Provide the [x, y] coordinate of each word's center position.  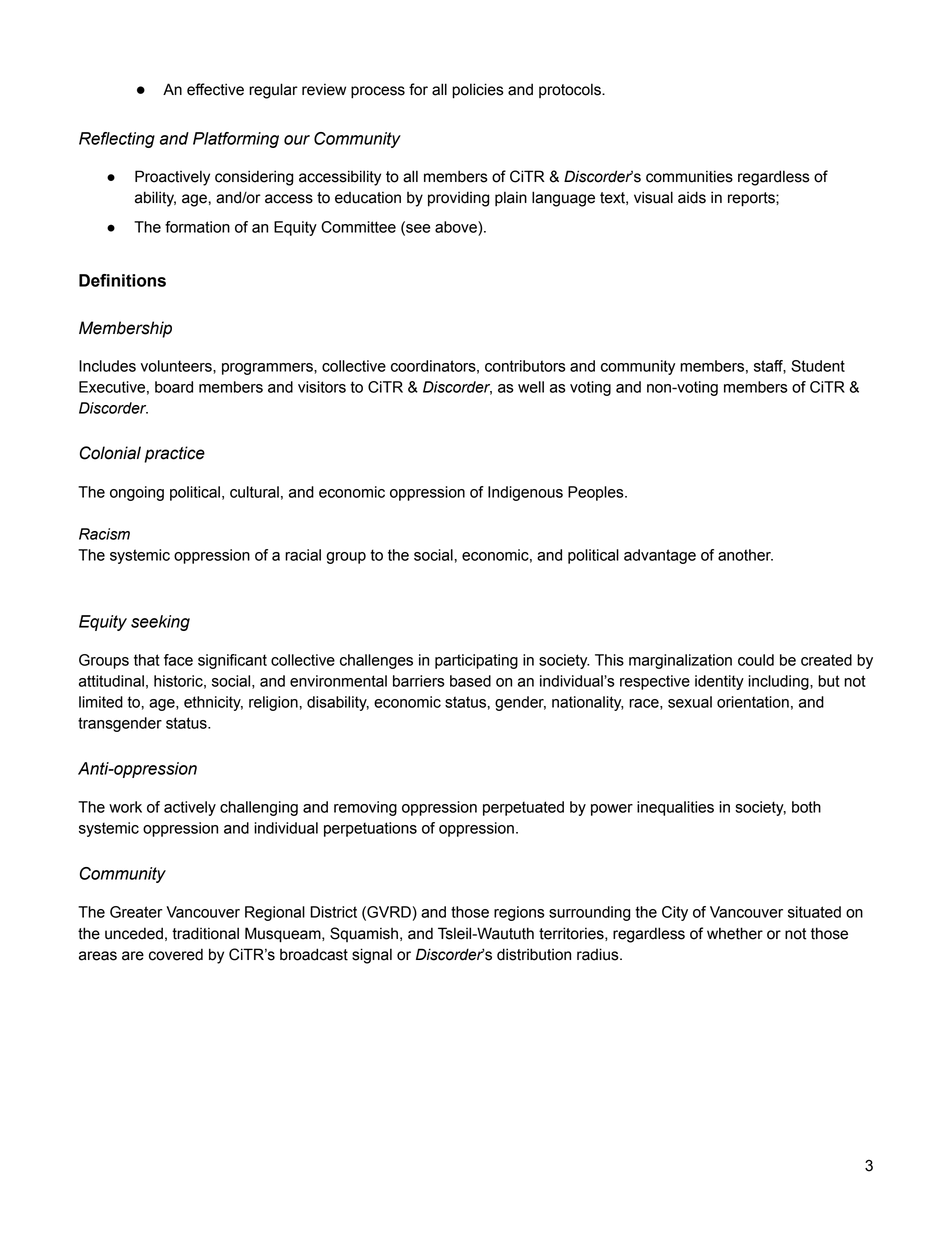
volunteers [177, 366]
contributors [525, 366]
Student [818, 366]
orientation [753, 702]
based [470, 681]
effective [215, 89]
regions [519, 913]
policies [478, 91]
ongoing [137, 493]
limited [101, 702]
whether [735, 933]
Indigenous [525, 493]
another [745, 555]
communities [689, 176]
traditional [205, 933]
